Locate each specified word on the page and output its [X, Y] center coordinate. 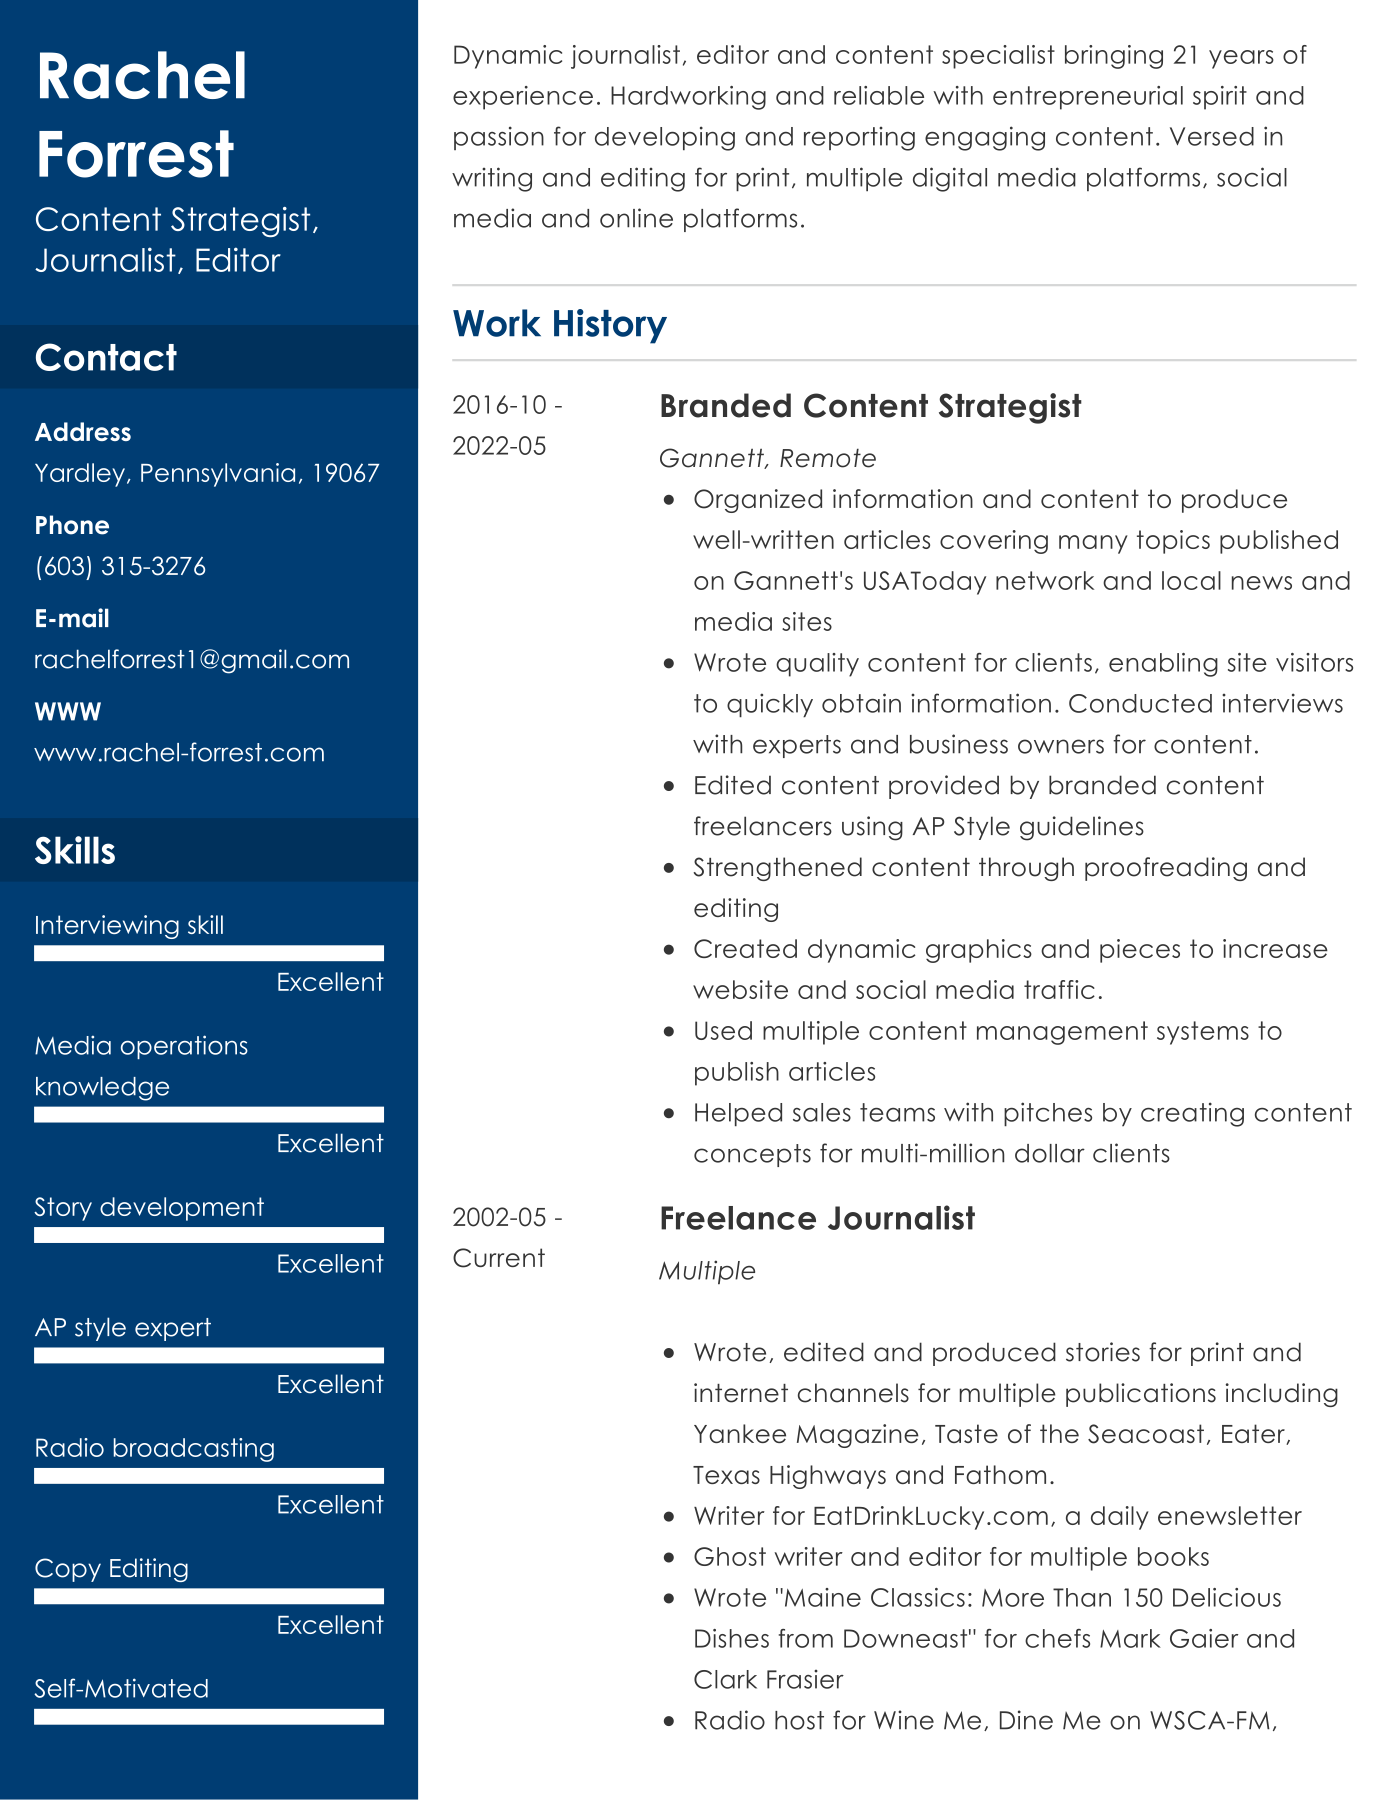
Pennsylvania [218, 475]
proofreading [1166, 869]
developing [665, 138]
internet [741, 1393]
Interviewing [107, 927]
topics [1173, 542]
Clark [725, 1679]
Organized [758, 501]
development [182, 1209]
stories [1103, 1352]
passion [499, 138]
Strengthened [777, 869]
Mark [1130, 1638]
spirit [1220, 98]
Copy [68, 1570]
